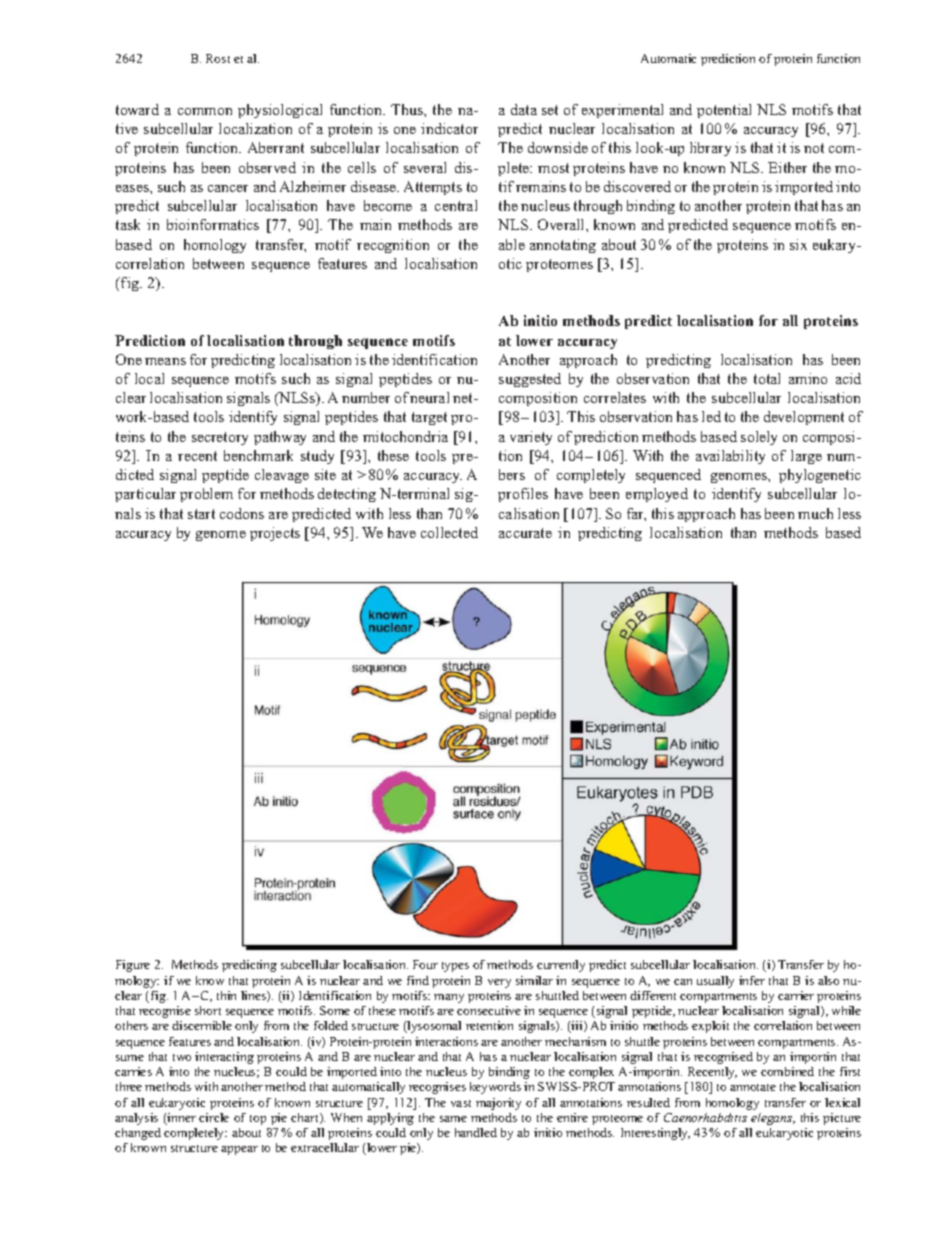  I want to click on majority, so click(498, 1104).
